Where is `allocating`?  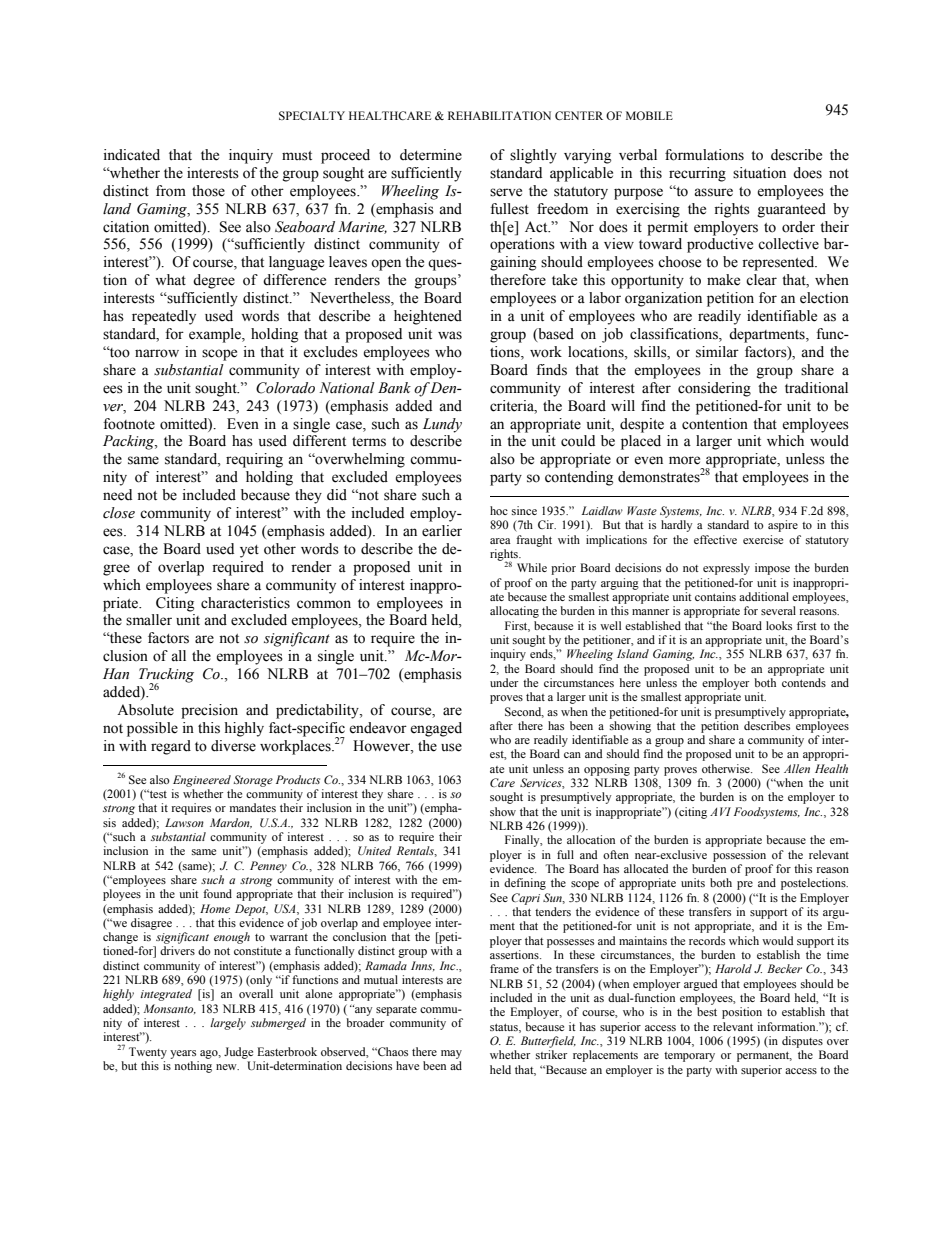
allocating is located at coordinates (514, 612).
